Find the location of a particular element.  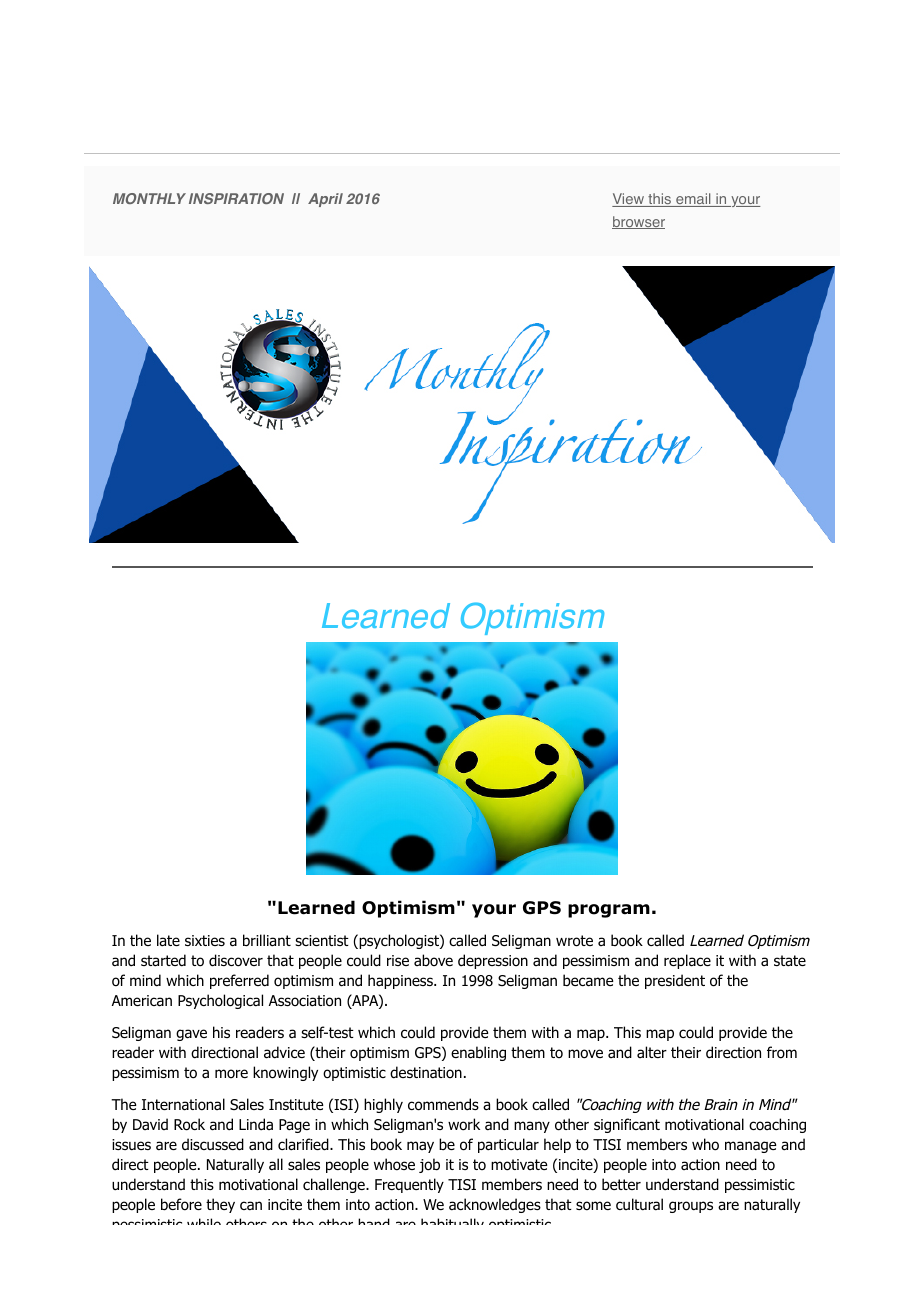

INSPIRATION is located at coordinates (236, 198).
